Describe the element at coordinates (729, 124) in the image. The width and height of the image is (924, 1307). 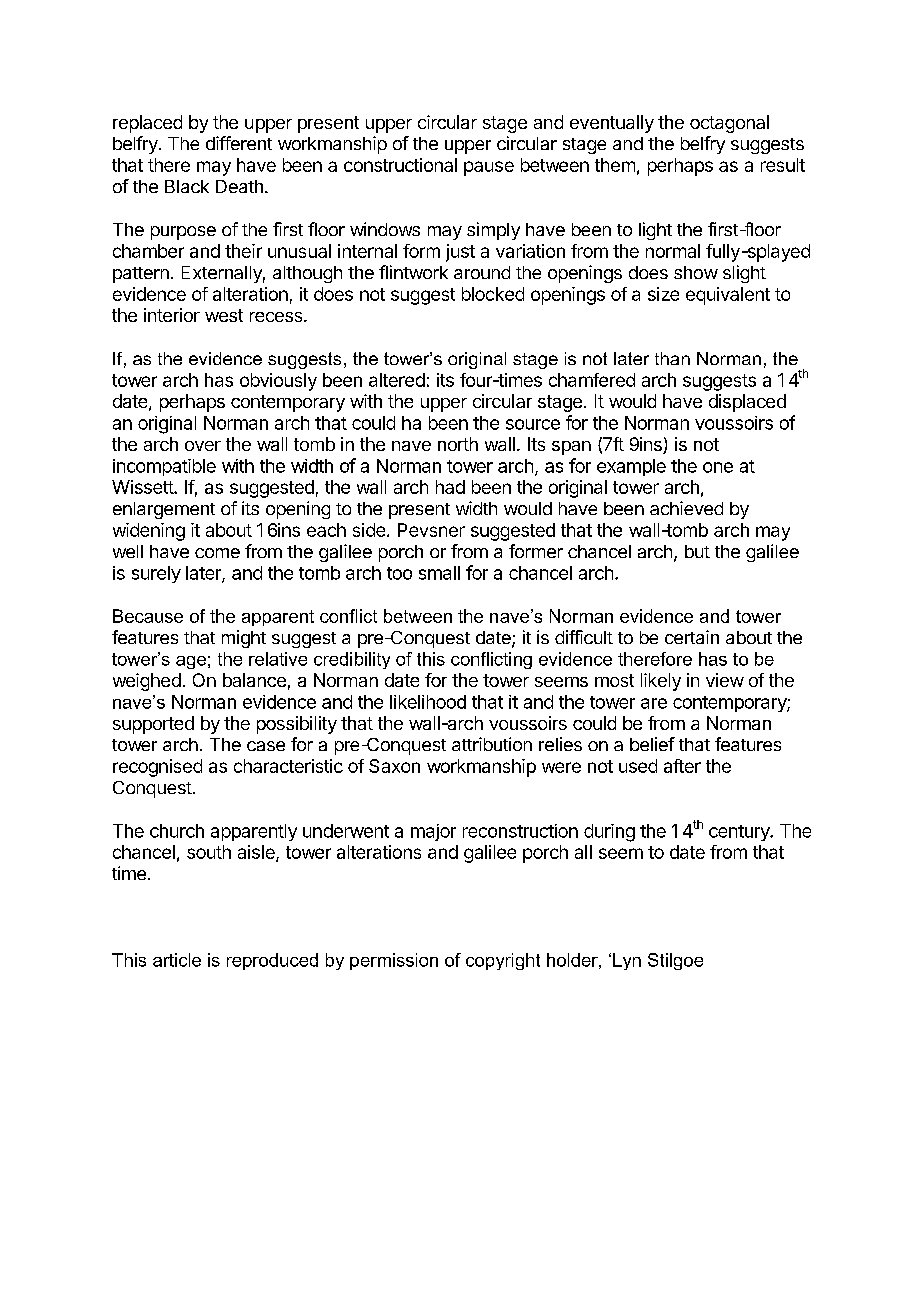
I see `octagonal` at that location.
